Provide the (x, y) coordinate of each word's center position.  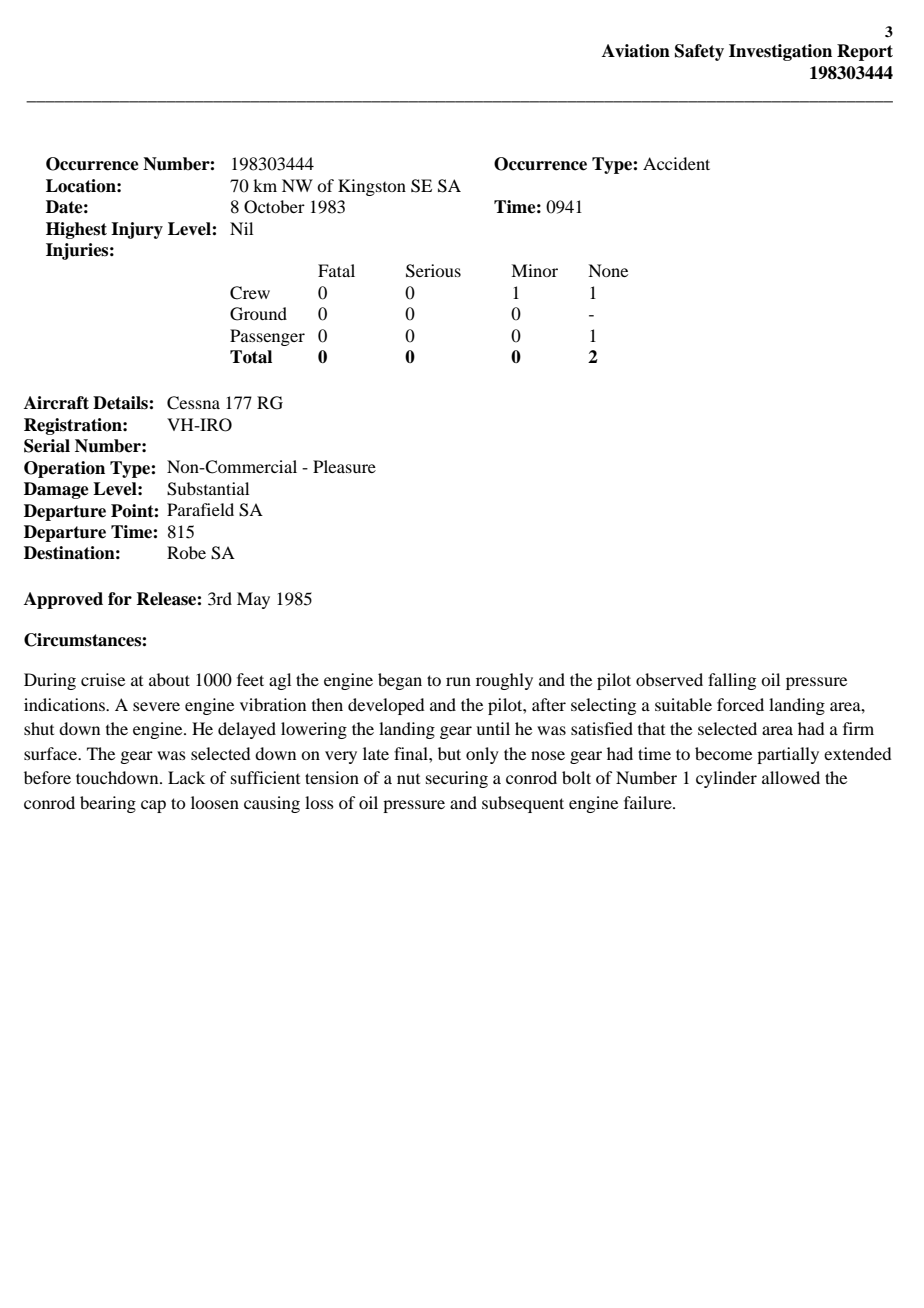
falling (732, 681)
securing (457, 779)
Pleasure (344, 466)
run (458, 681)
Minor (534, 270)
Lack (186, 777)
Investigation (780, 52)
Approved (63, 600)
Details (121, 403)
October (274, 207)
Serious (433, 271)
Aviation (636, 51)
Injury (137, 230)
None (608, 270)
